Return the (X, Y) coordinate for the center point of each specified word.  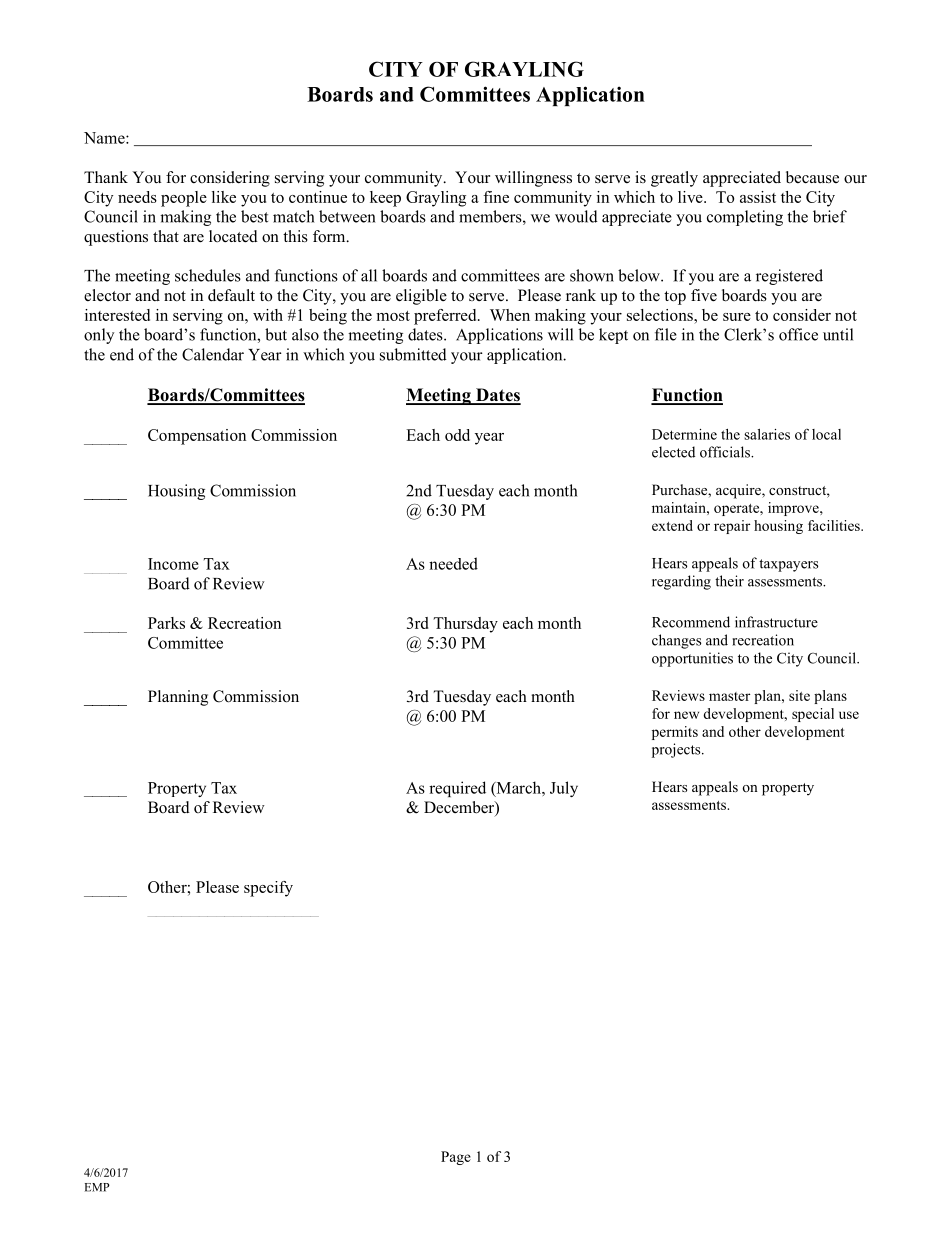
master (729, 696)
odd (457, 435)
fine (496, 197)
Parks (166, 623)
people (184, 199)
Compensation (197, 437)
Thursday (465, 625)
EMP (97, 1187)
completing (745, 218)
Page (456, 1158)
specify (268, 889)
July (564, 789)
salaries (767, 434)
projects (677, 750)
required (457, 789)
